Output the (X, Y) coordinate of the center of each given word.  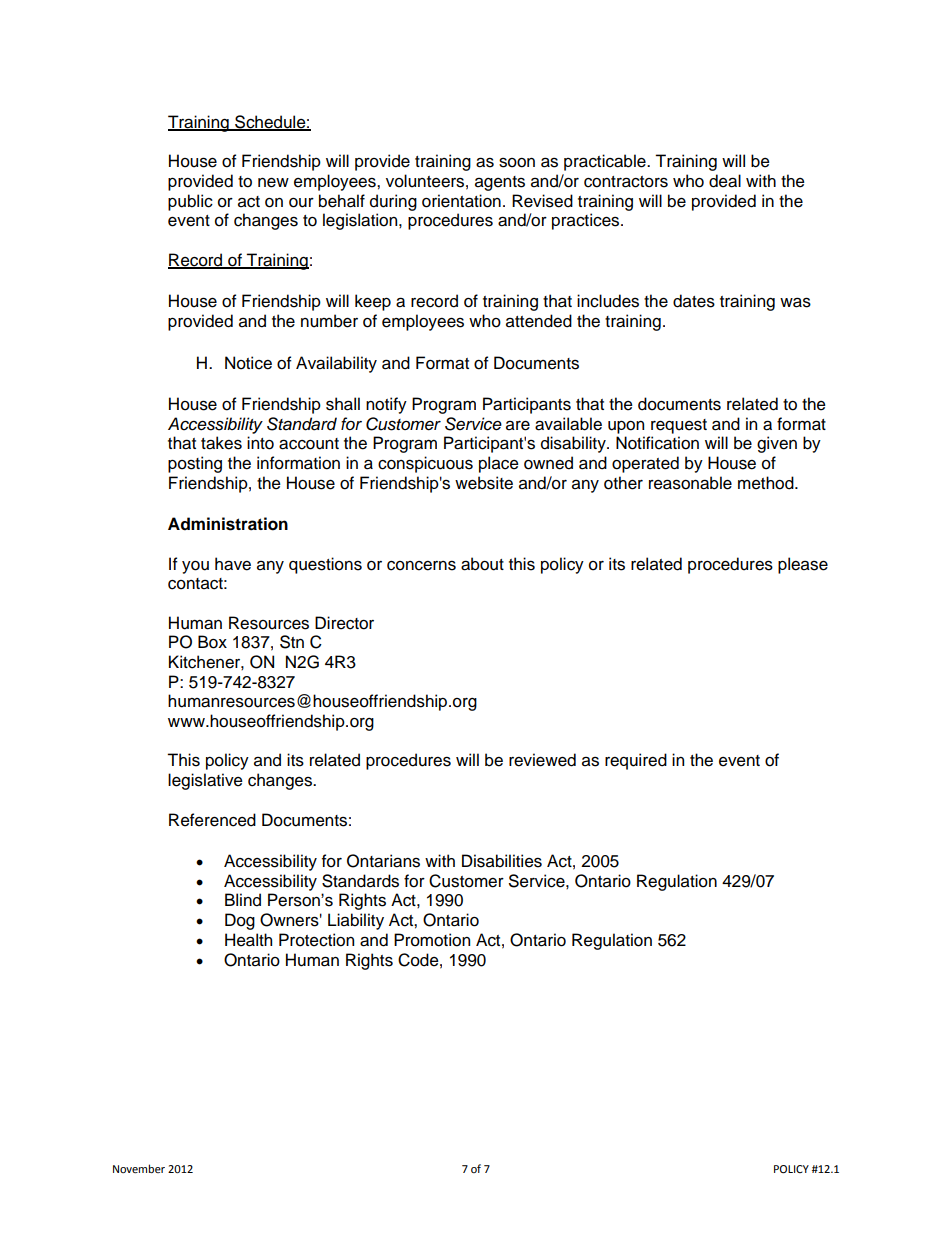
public (190, 202)
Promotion (432, 940)
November (139, 1168)
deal (725, 181)
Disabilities (502, 861)
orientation (461, 201)
